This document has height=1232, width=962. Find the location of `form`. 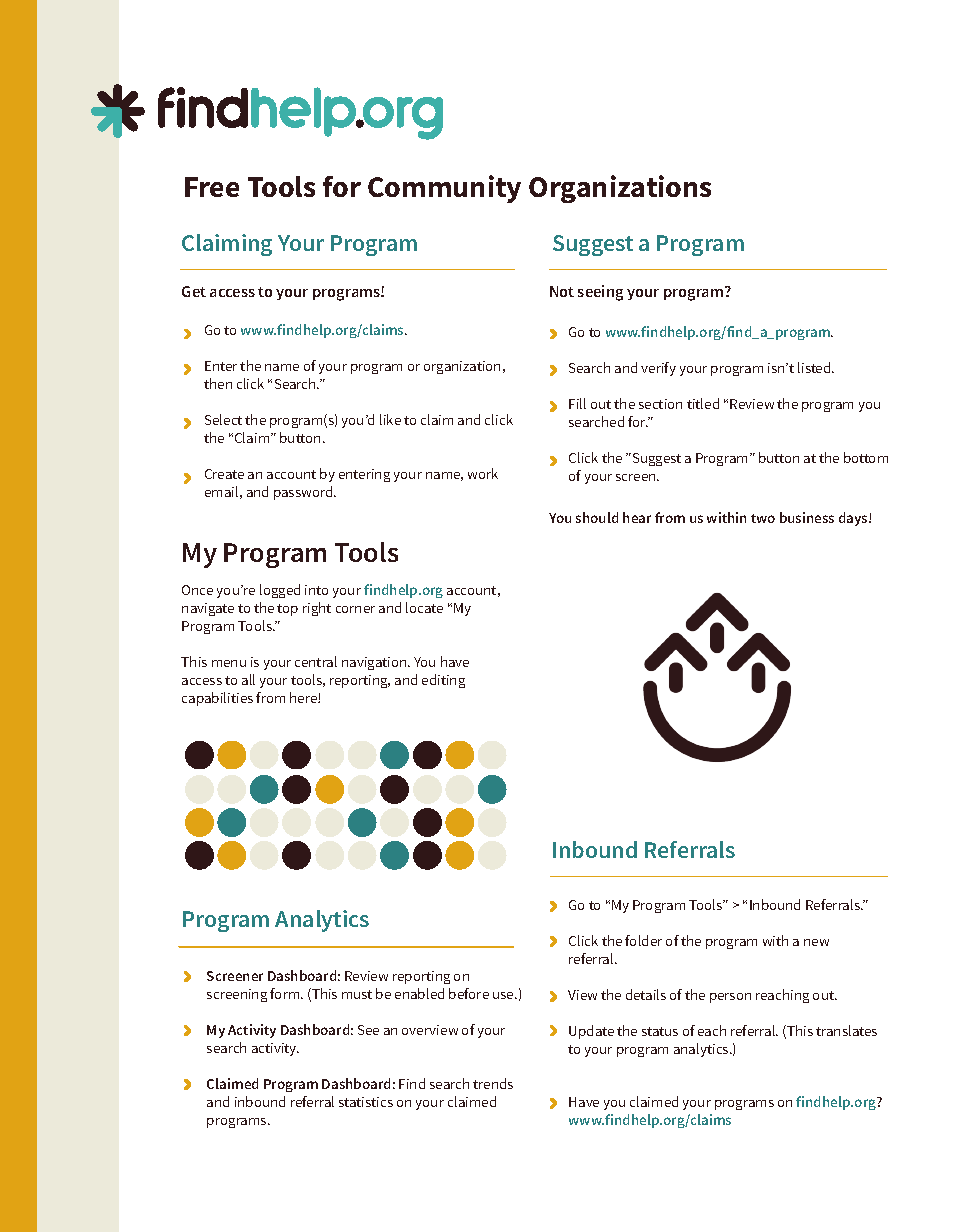

form is located at coordinates (286, 993).
